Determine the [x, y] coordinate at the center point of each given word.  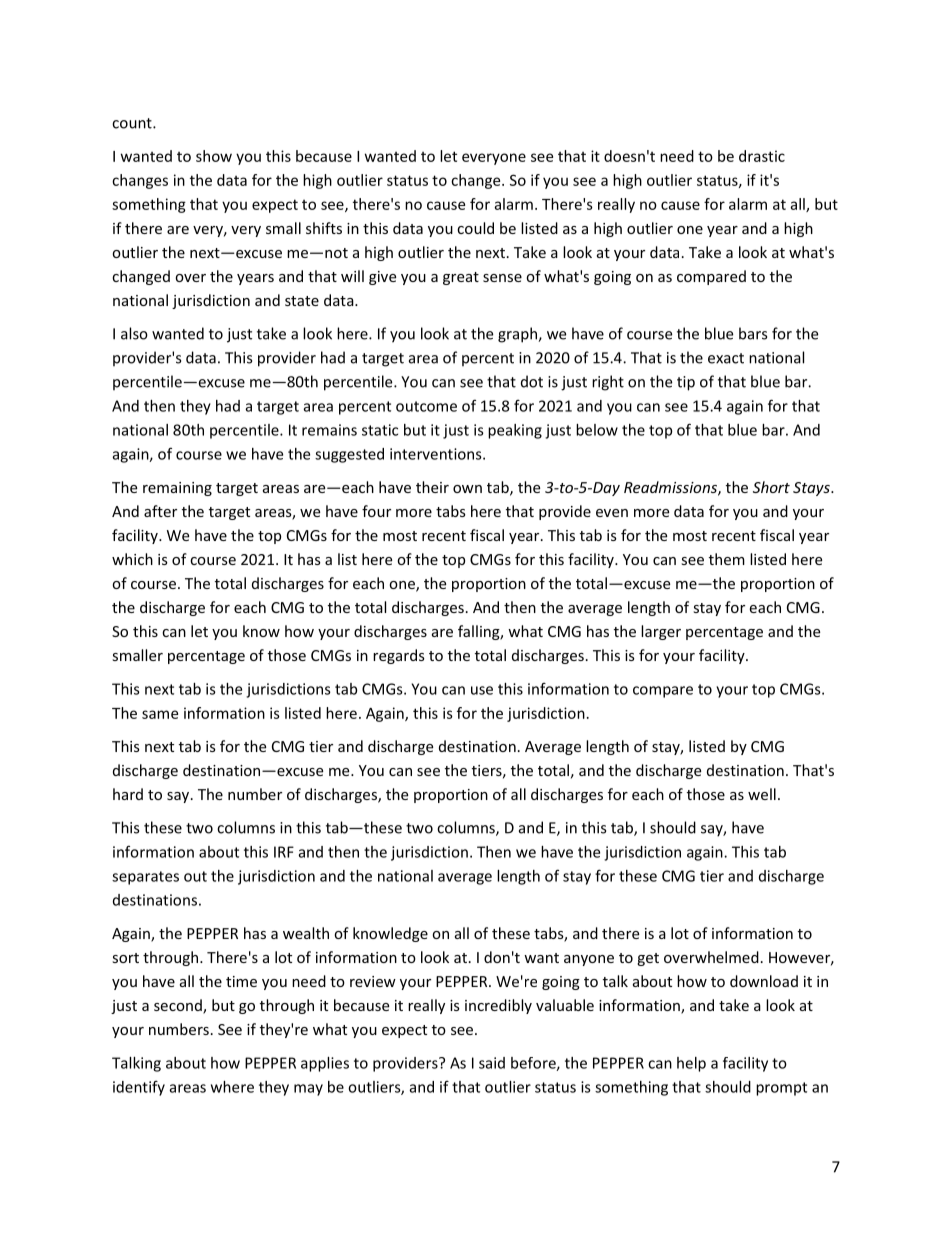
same [160, 714]
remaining [177, 489]
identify [139, 1088]
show [214, 156]
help [691, 1064]
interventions [437, 454]
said [492, 1063]
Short [771, 487]
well [762, 794]
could [475, 228]
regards [399, 656]
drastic [762, 156]
